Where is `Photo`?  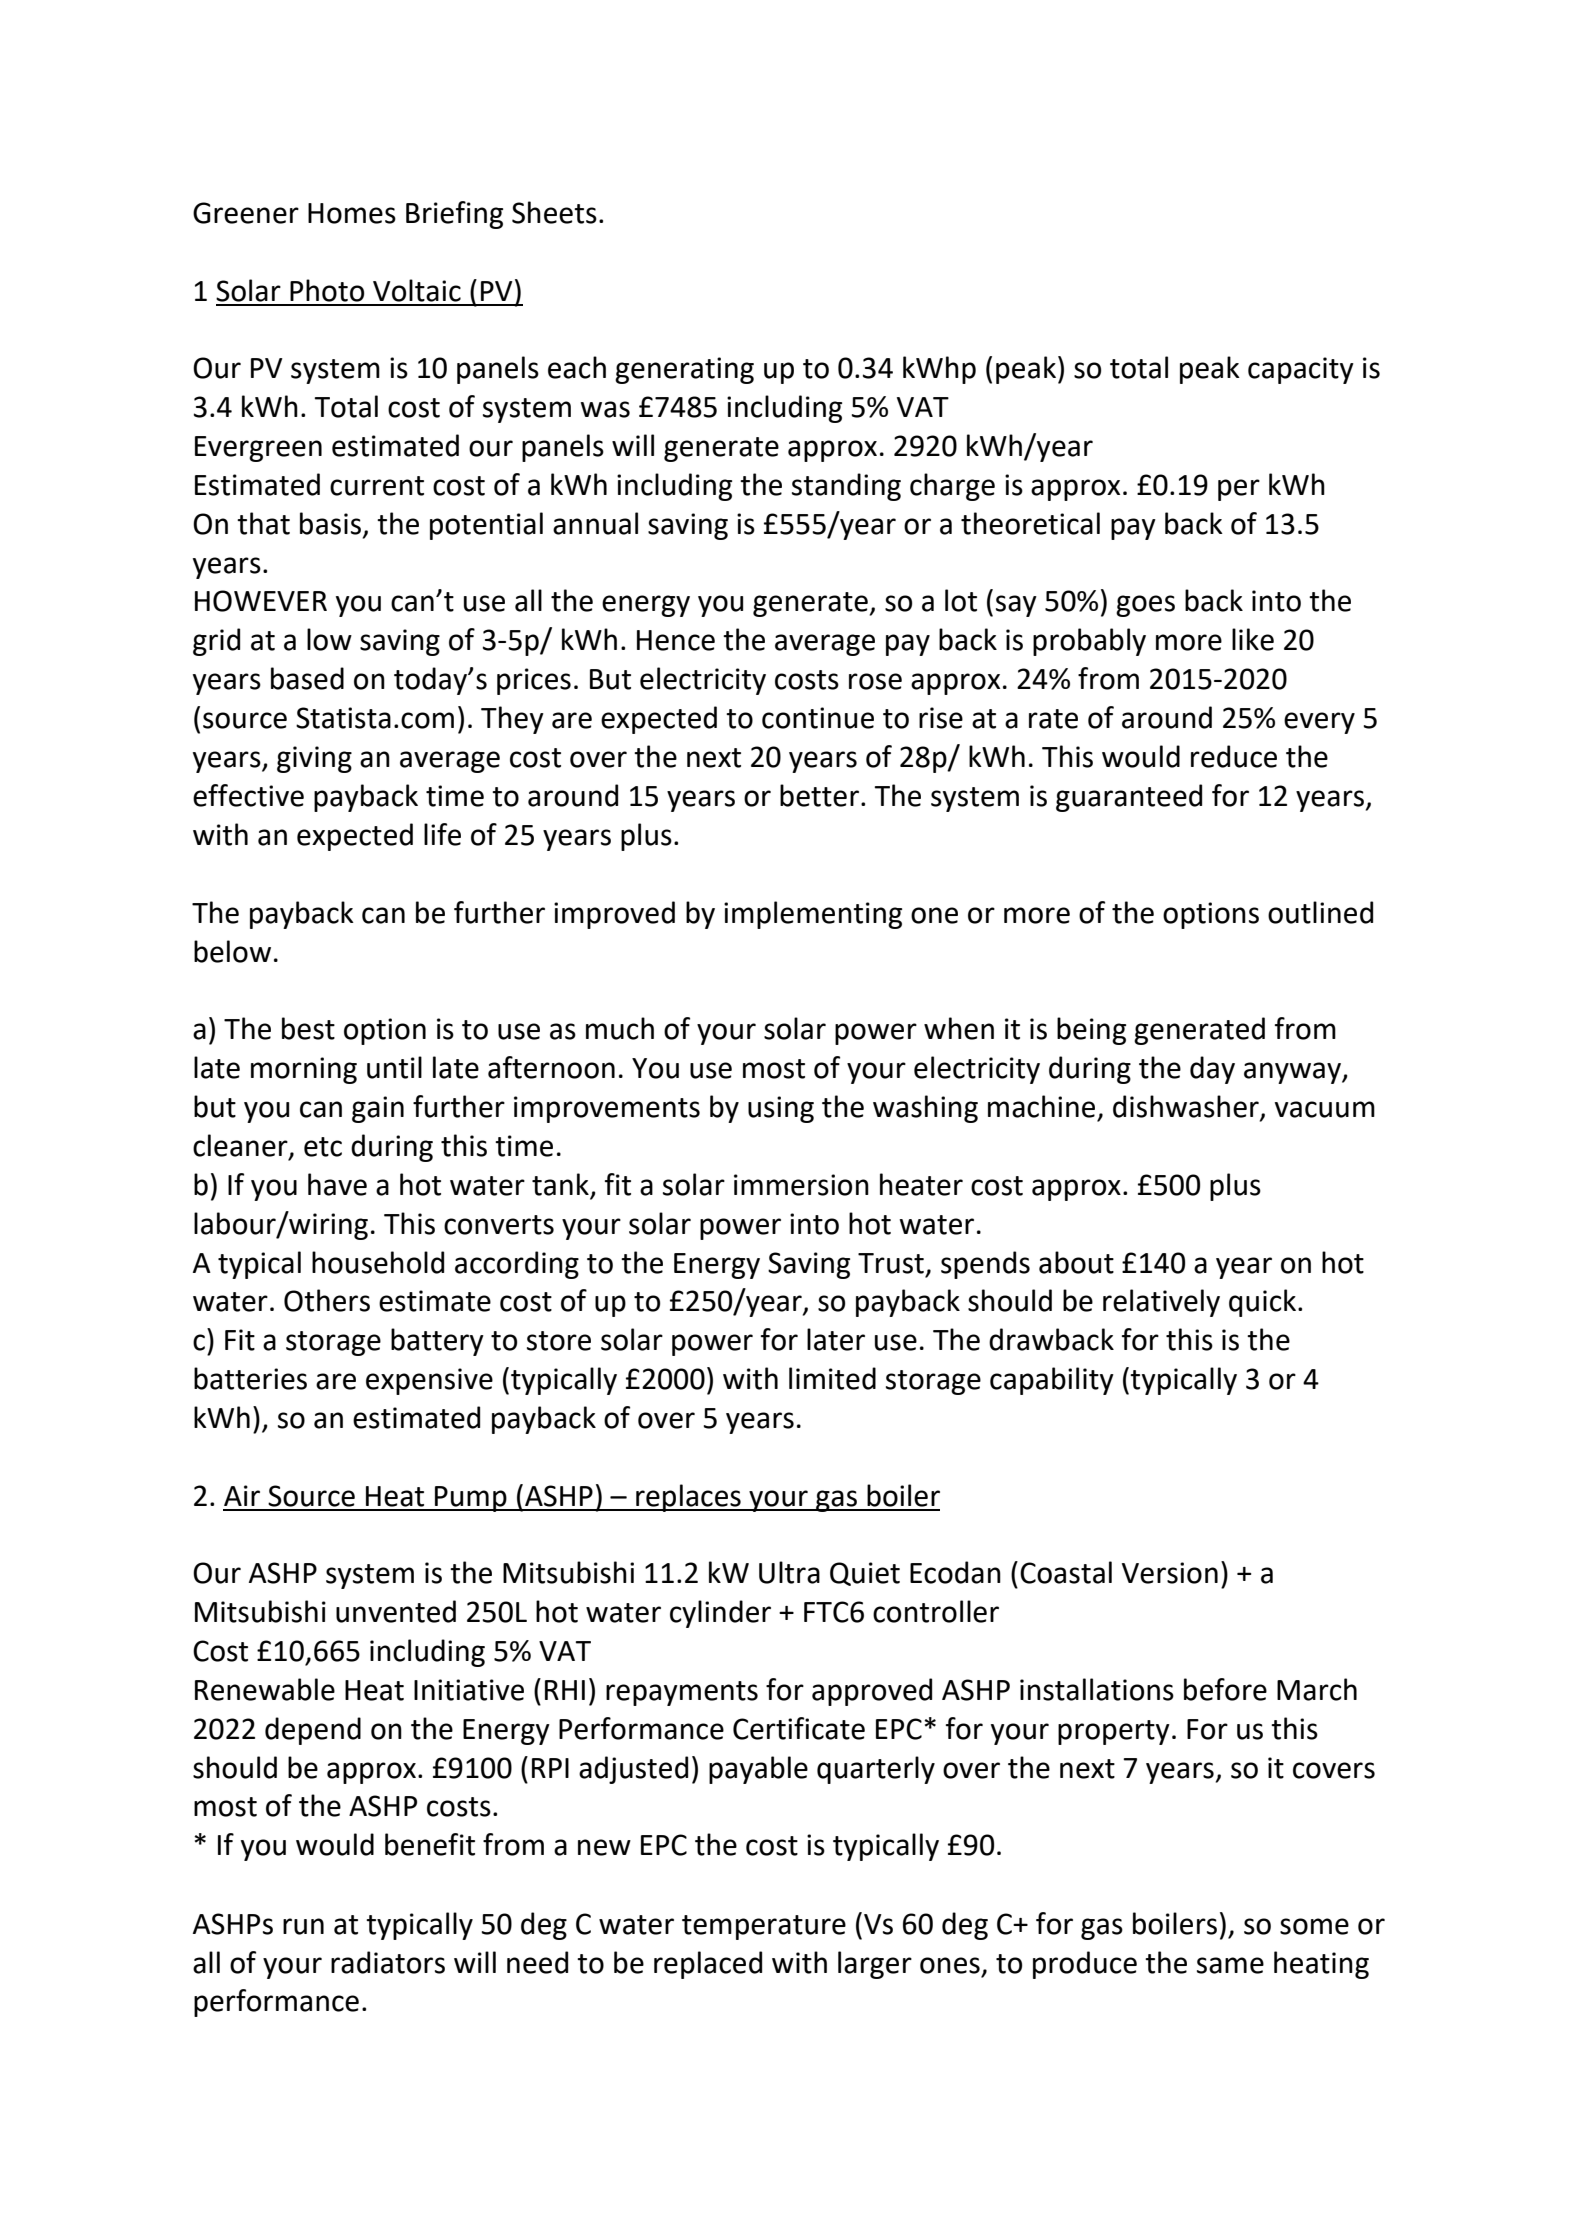 Photo is located at coordinates (327, 290).
